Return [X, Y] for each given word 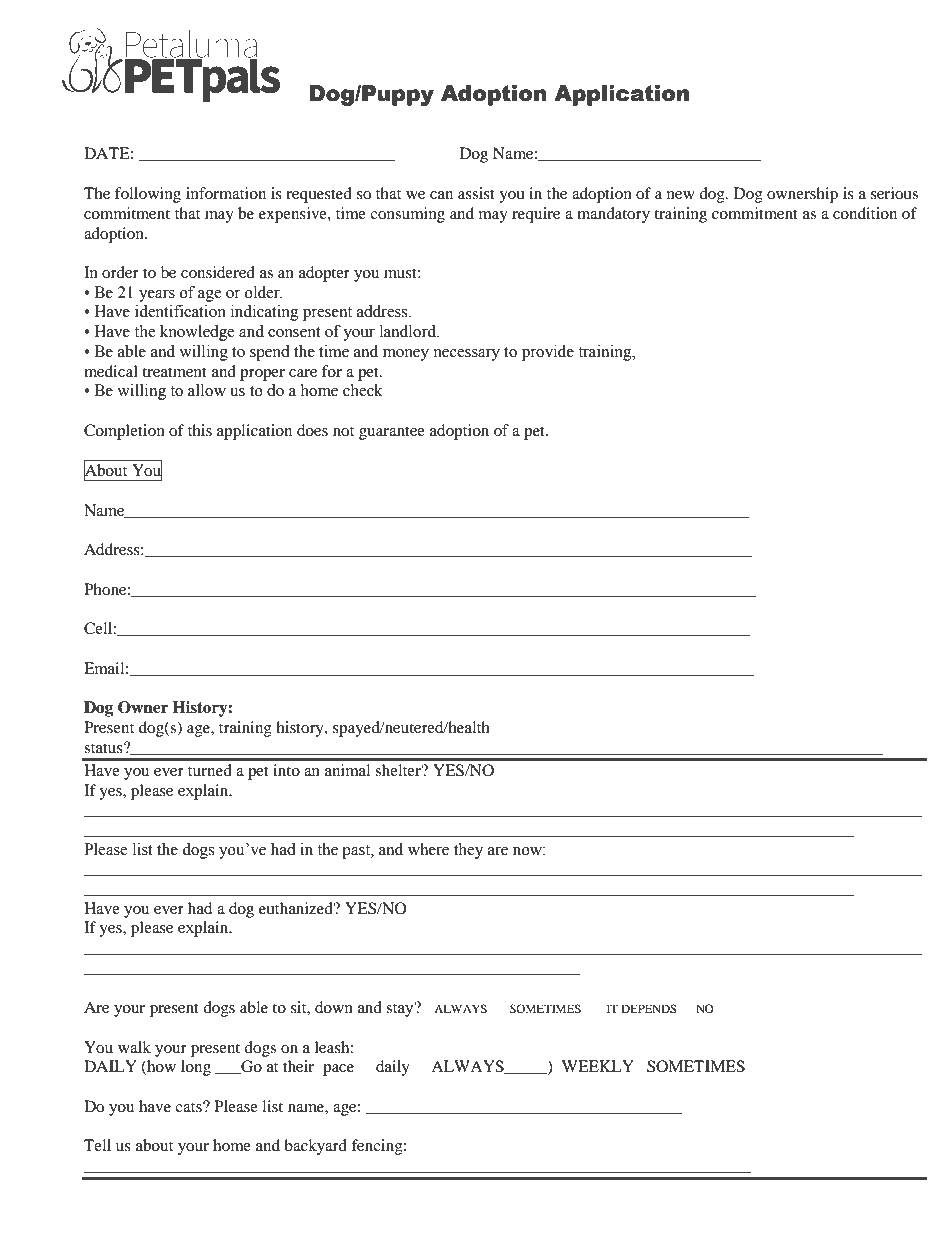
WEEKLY [598, 1066]
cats [189, 1107]
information [226, 193]
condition [865, 213]
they [468, 851]
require [536, 215]
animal [347, 770]
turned [210, 770]
